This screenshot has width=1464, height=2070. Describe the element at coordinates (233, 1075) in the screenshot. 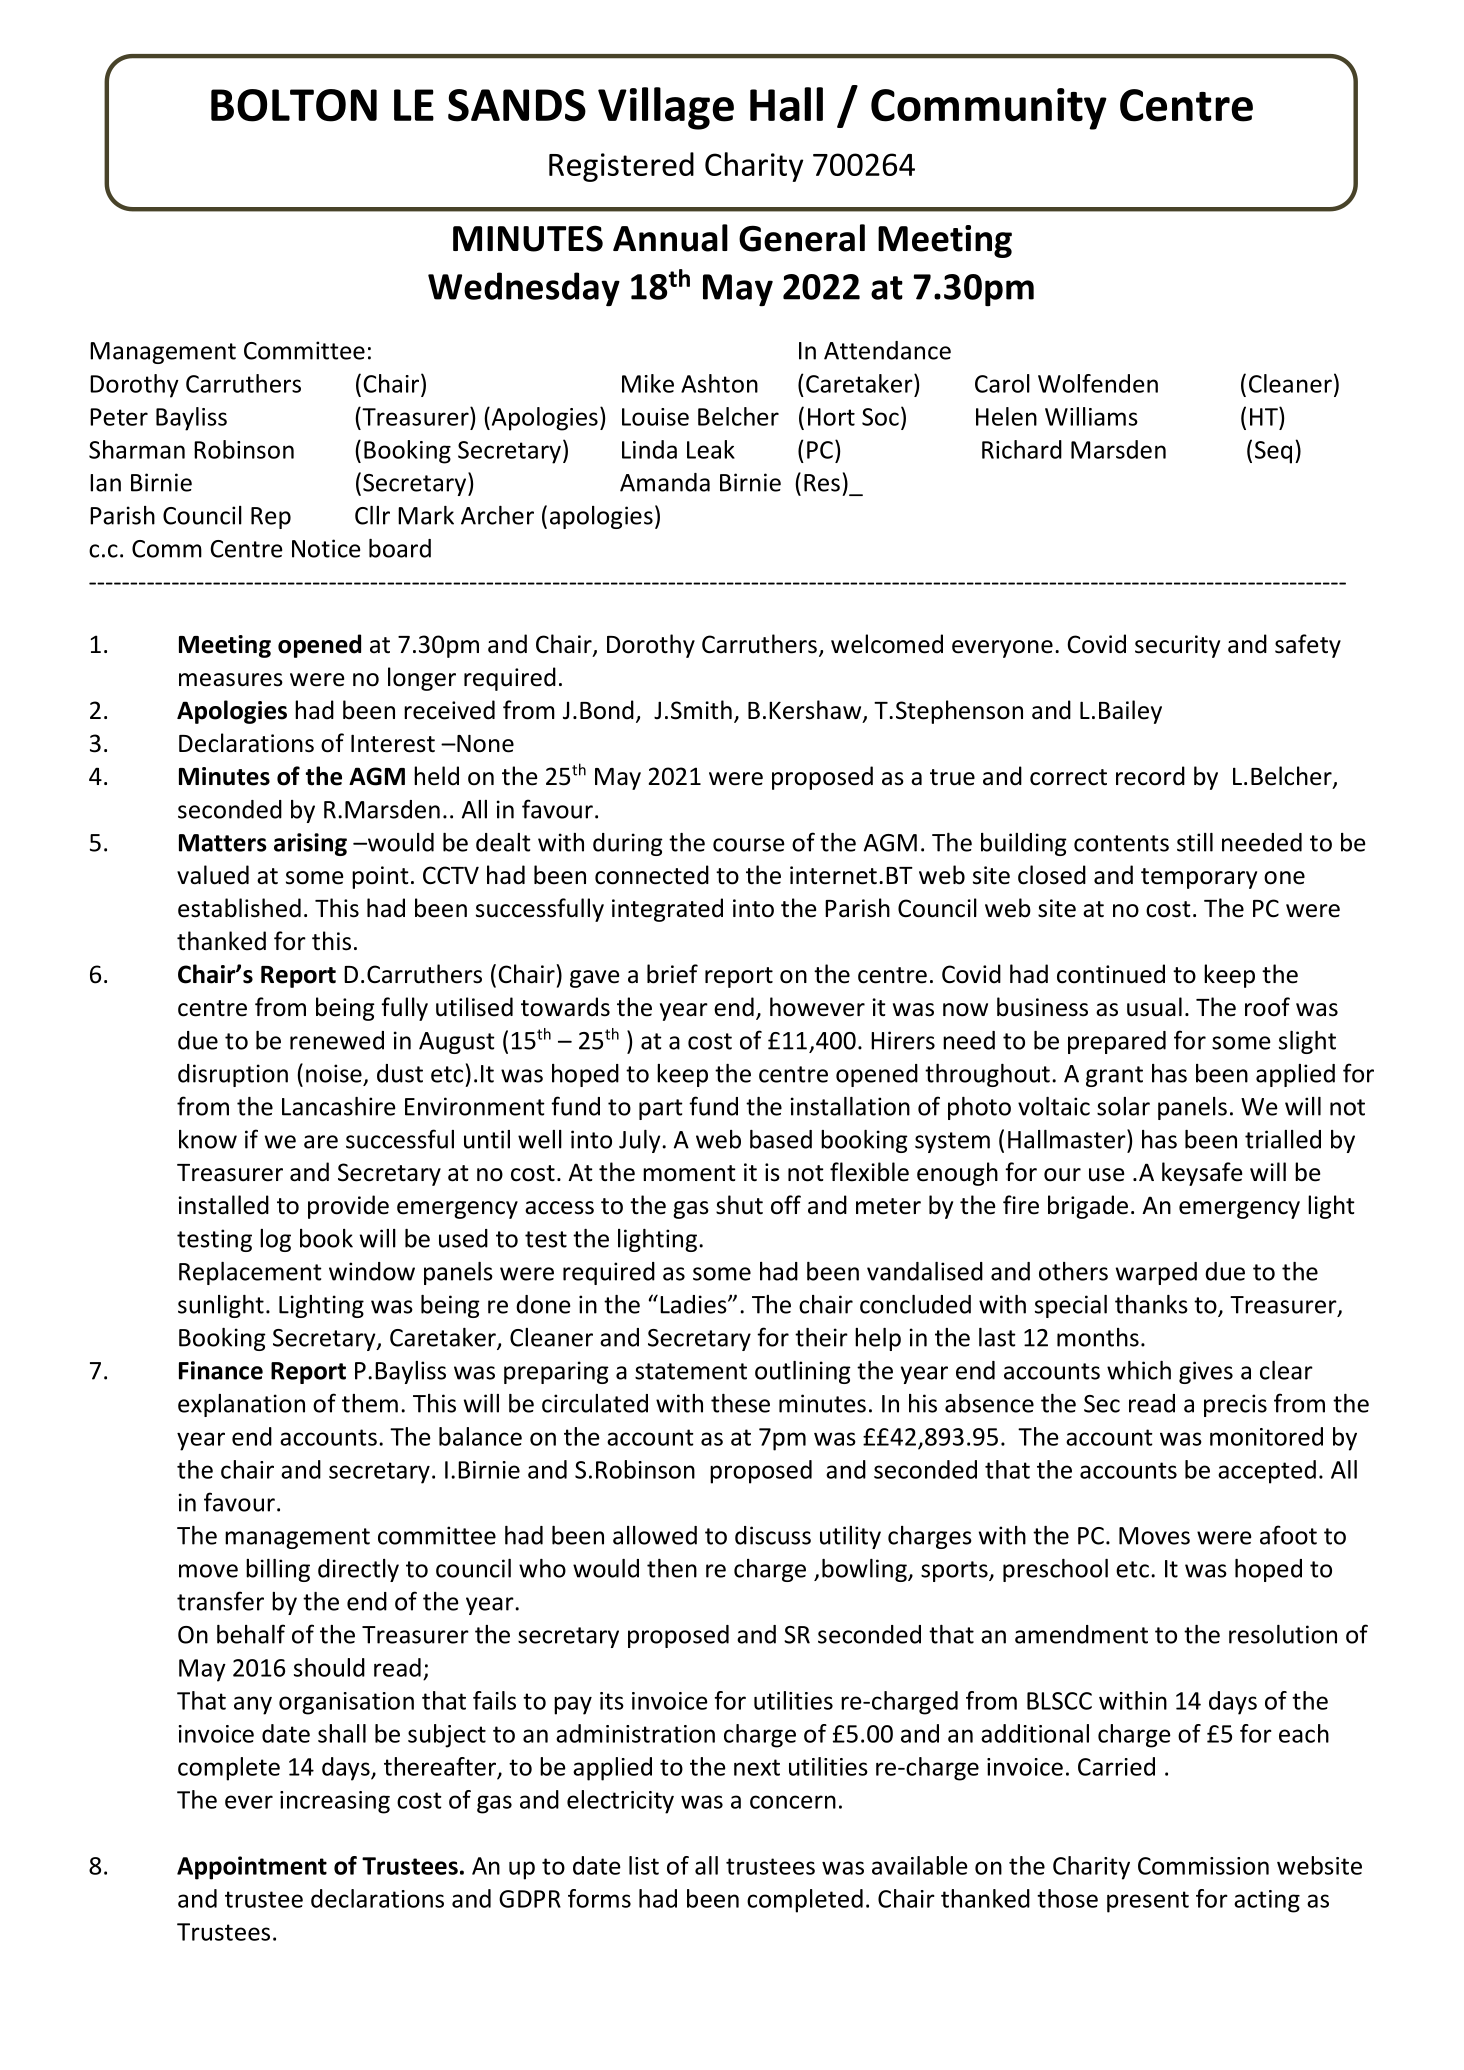

I see `disruption` at that location.
